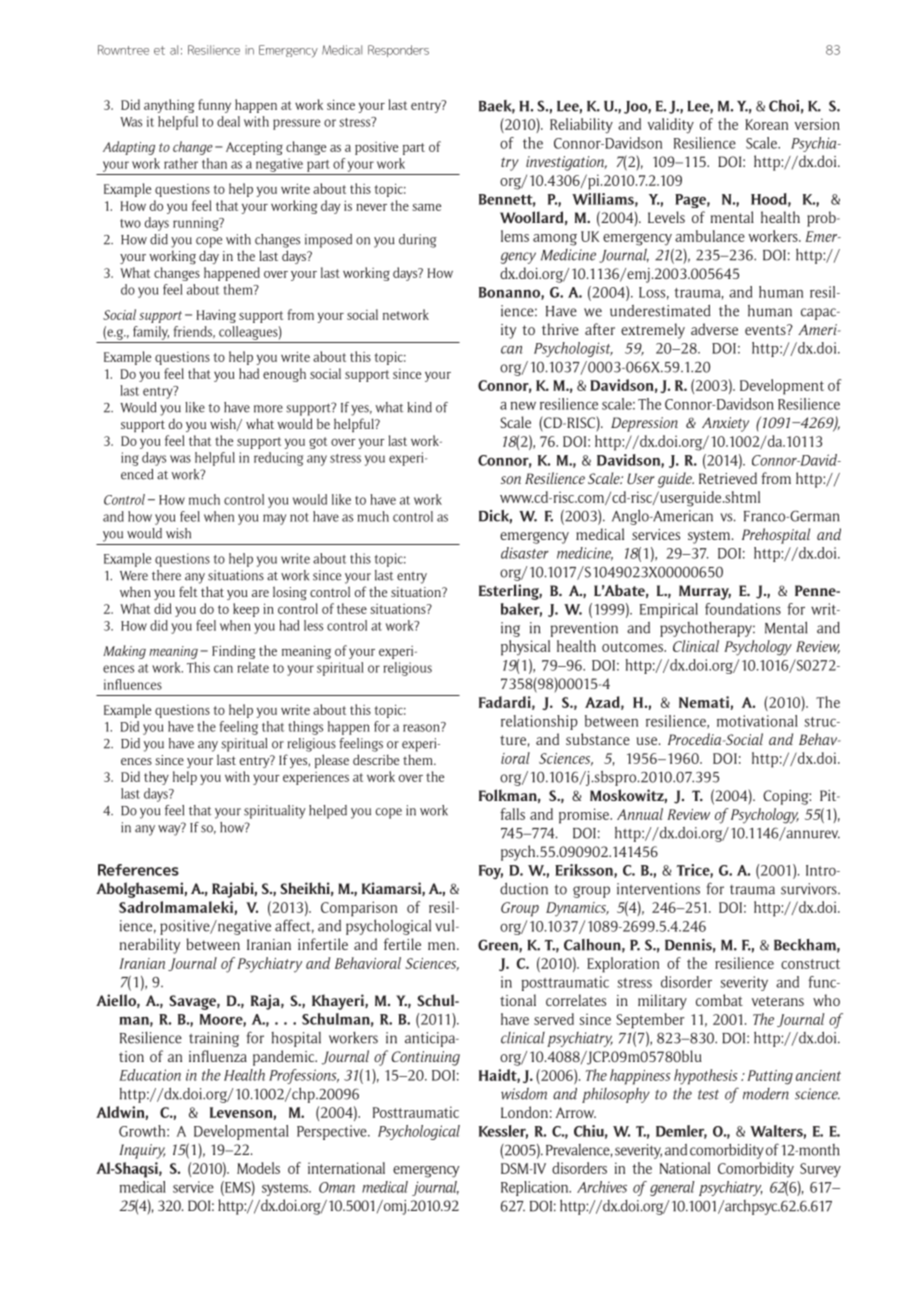 This screenshot has height=1308, width=924. What do you see at coordinates (188, 591) in the screenshot?
I see `felt` at bounding box center [188, 591].
